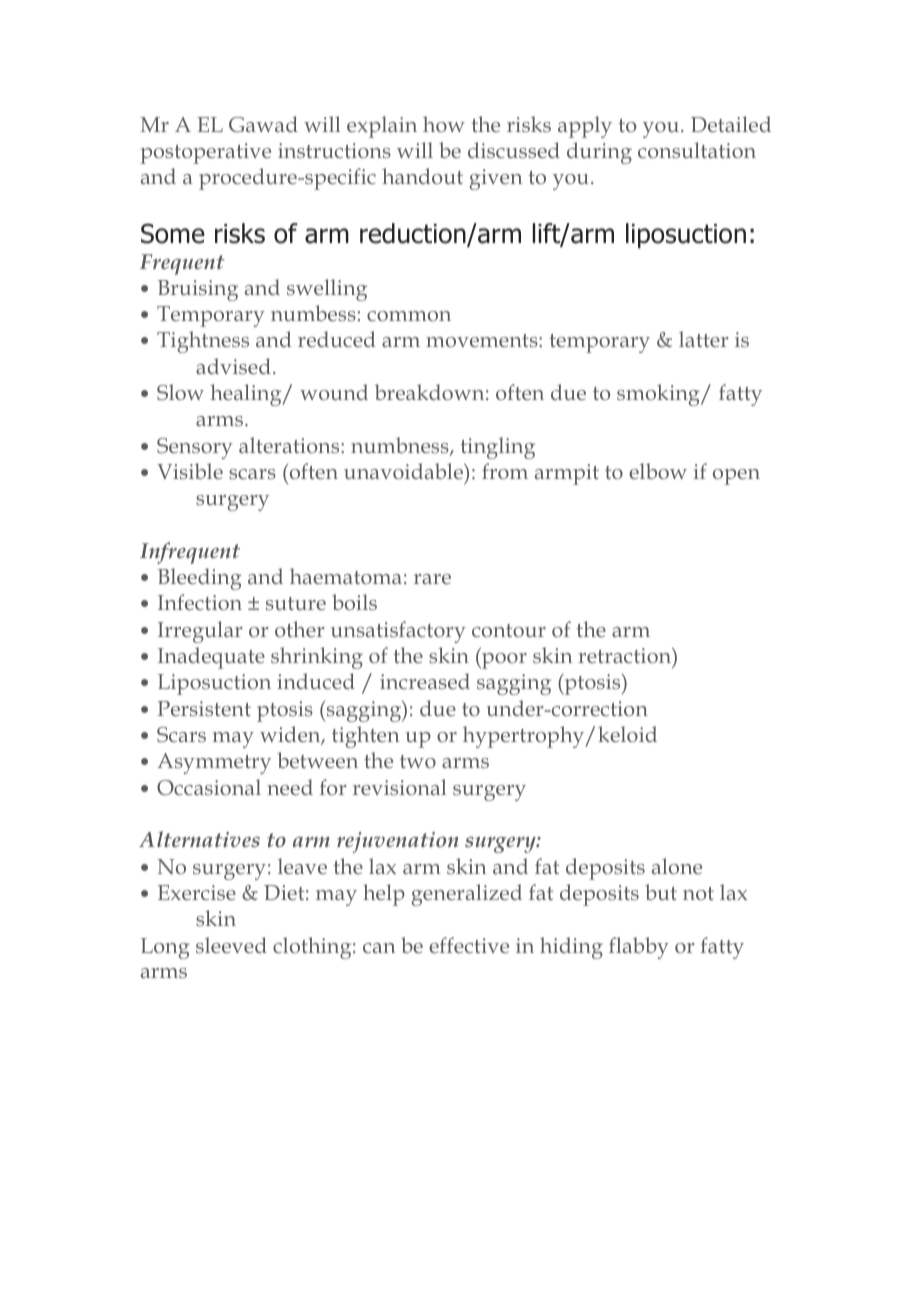  What do you see at coordinates (205, 153) in the page?
I see `postoperative` at bounding box center [205, 153].
